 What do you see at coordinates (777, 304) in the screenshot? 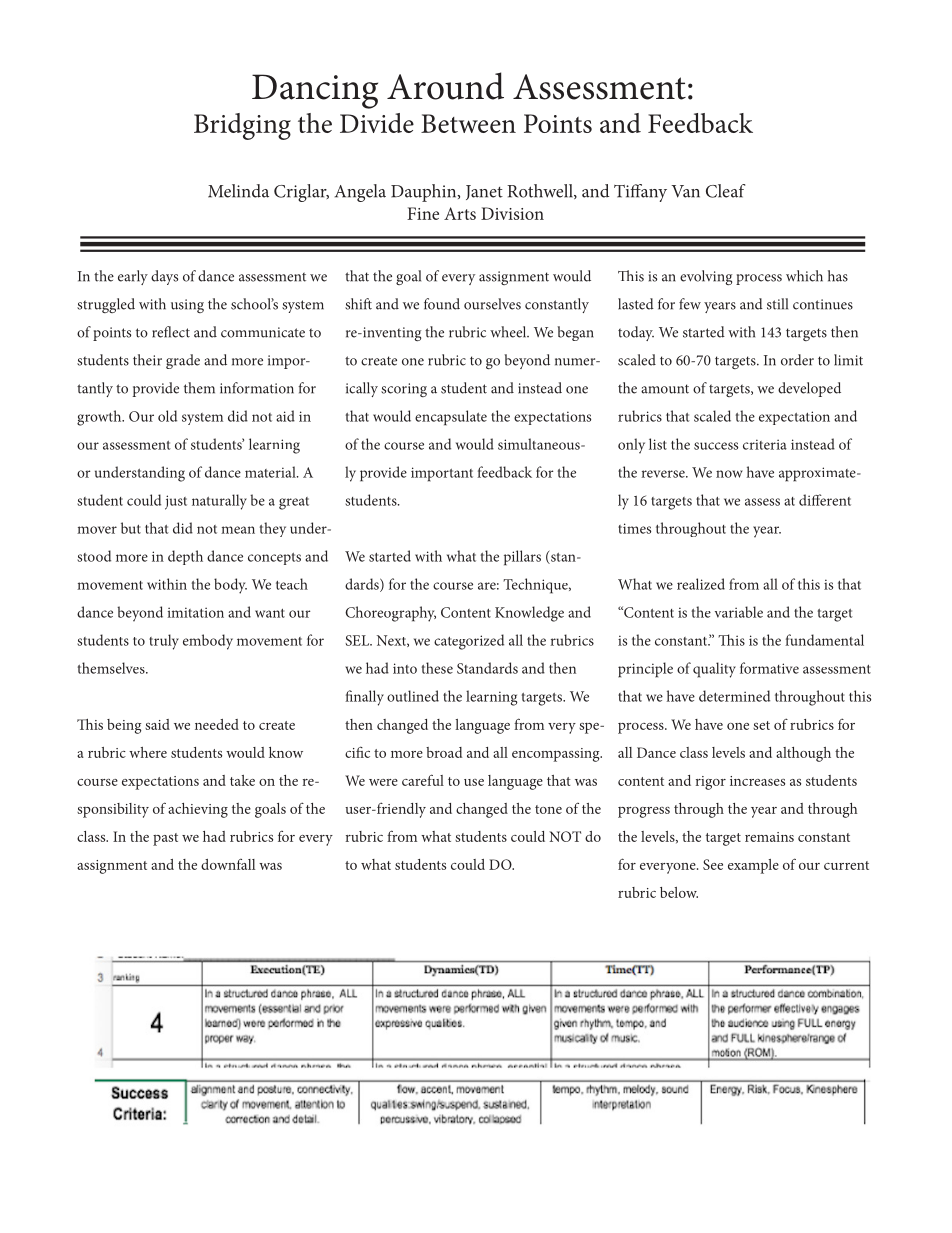
I see `still` at bounding box center [777, 304].
